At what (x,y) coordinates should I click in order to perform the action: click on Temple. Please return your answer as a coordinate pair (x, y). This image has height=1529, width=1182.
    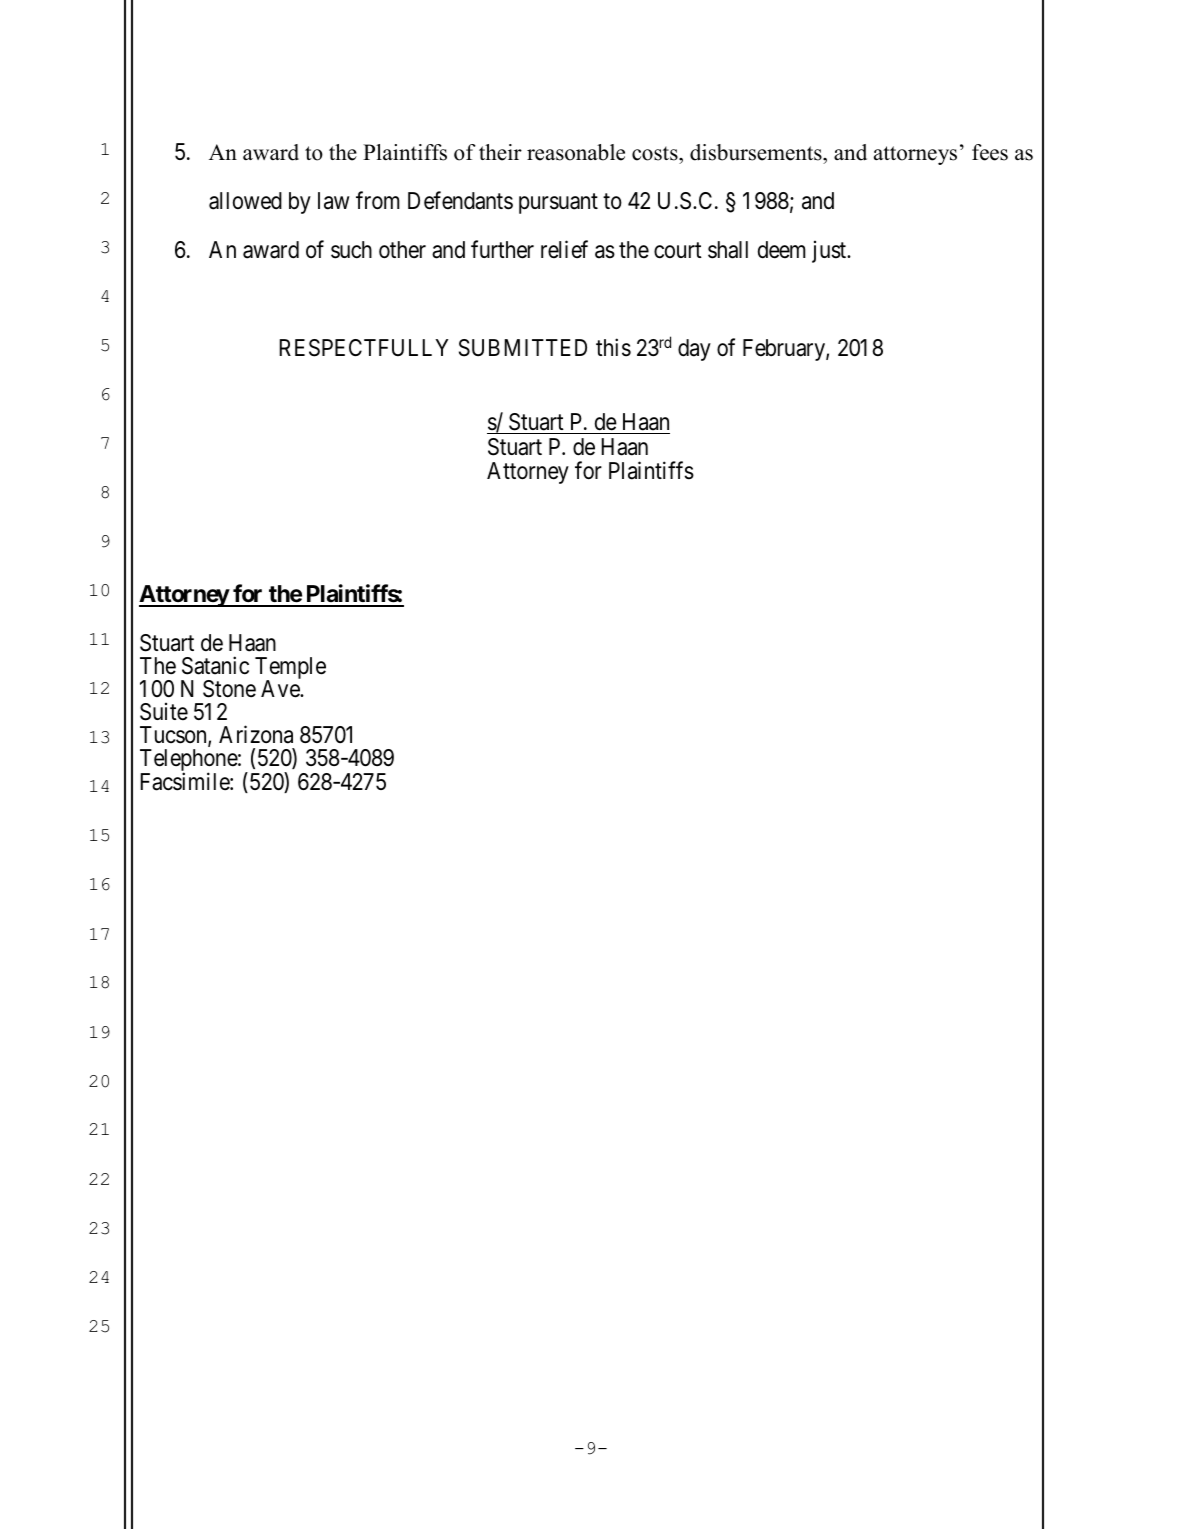
    Looking at the image, I should click on (290, 669).
